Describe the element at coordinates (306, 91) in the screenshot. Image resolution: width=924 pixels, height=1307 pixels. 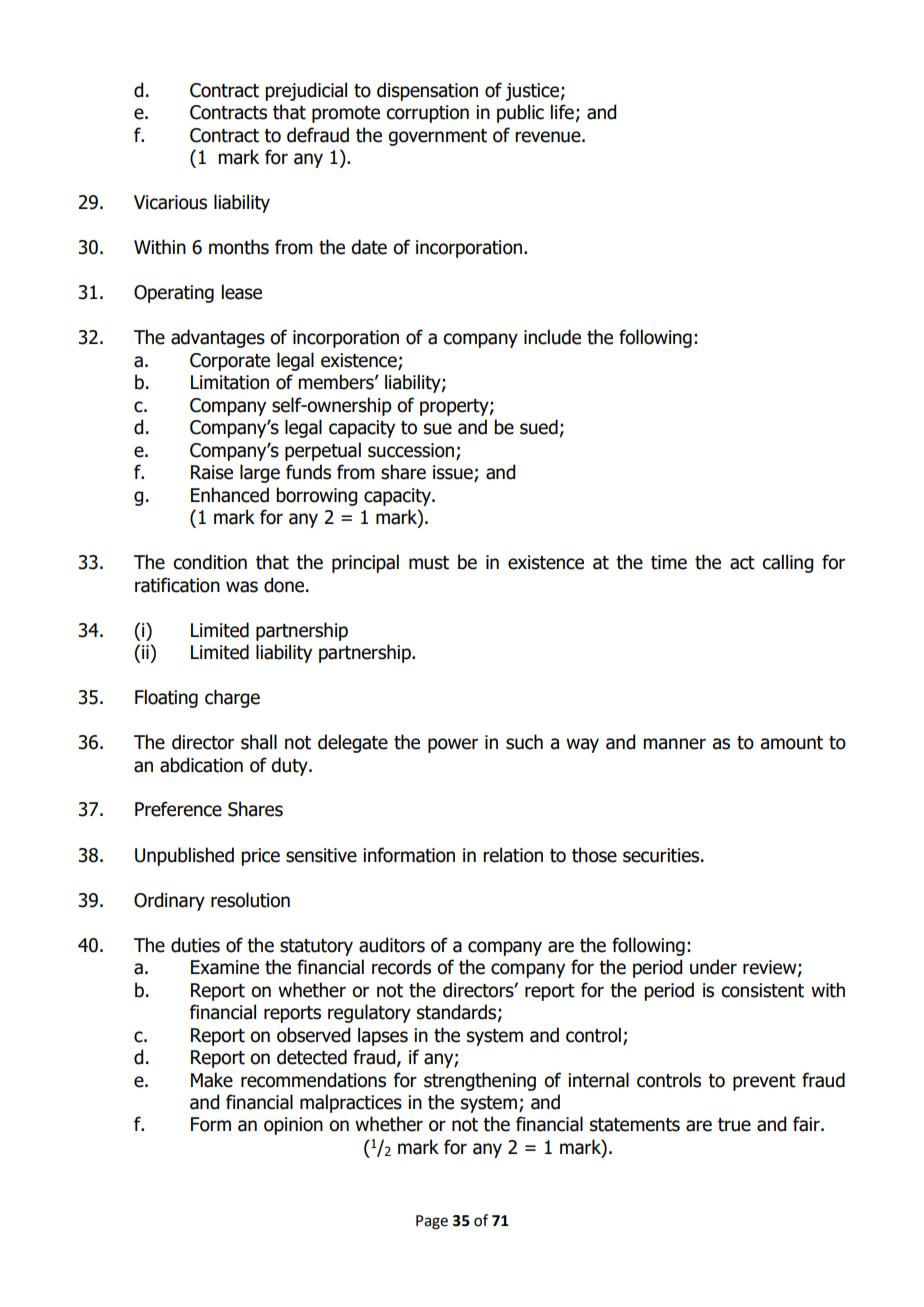
I see `prejudicial` at that location.
